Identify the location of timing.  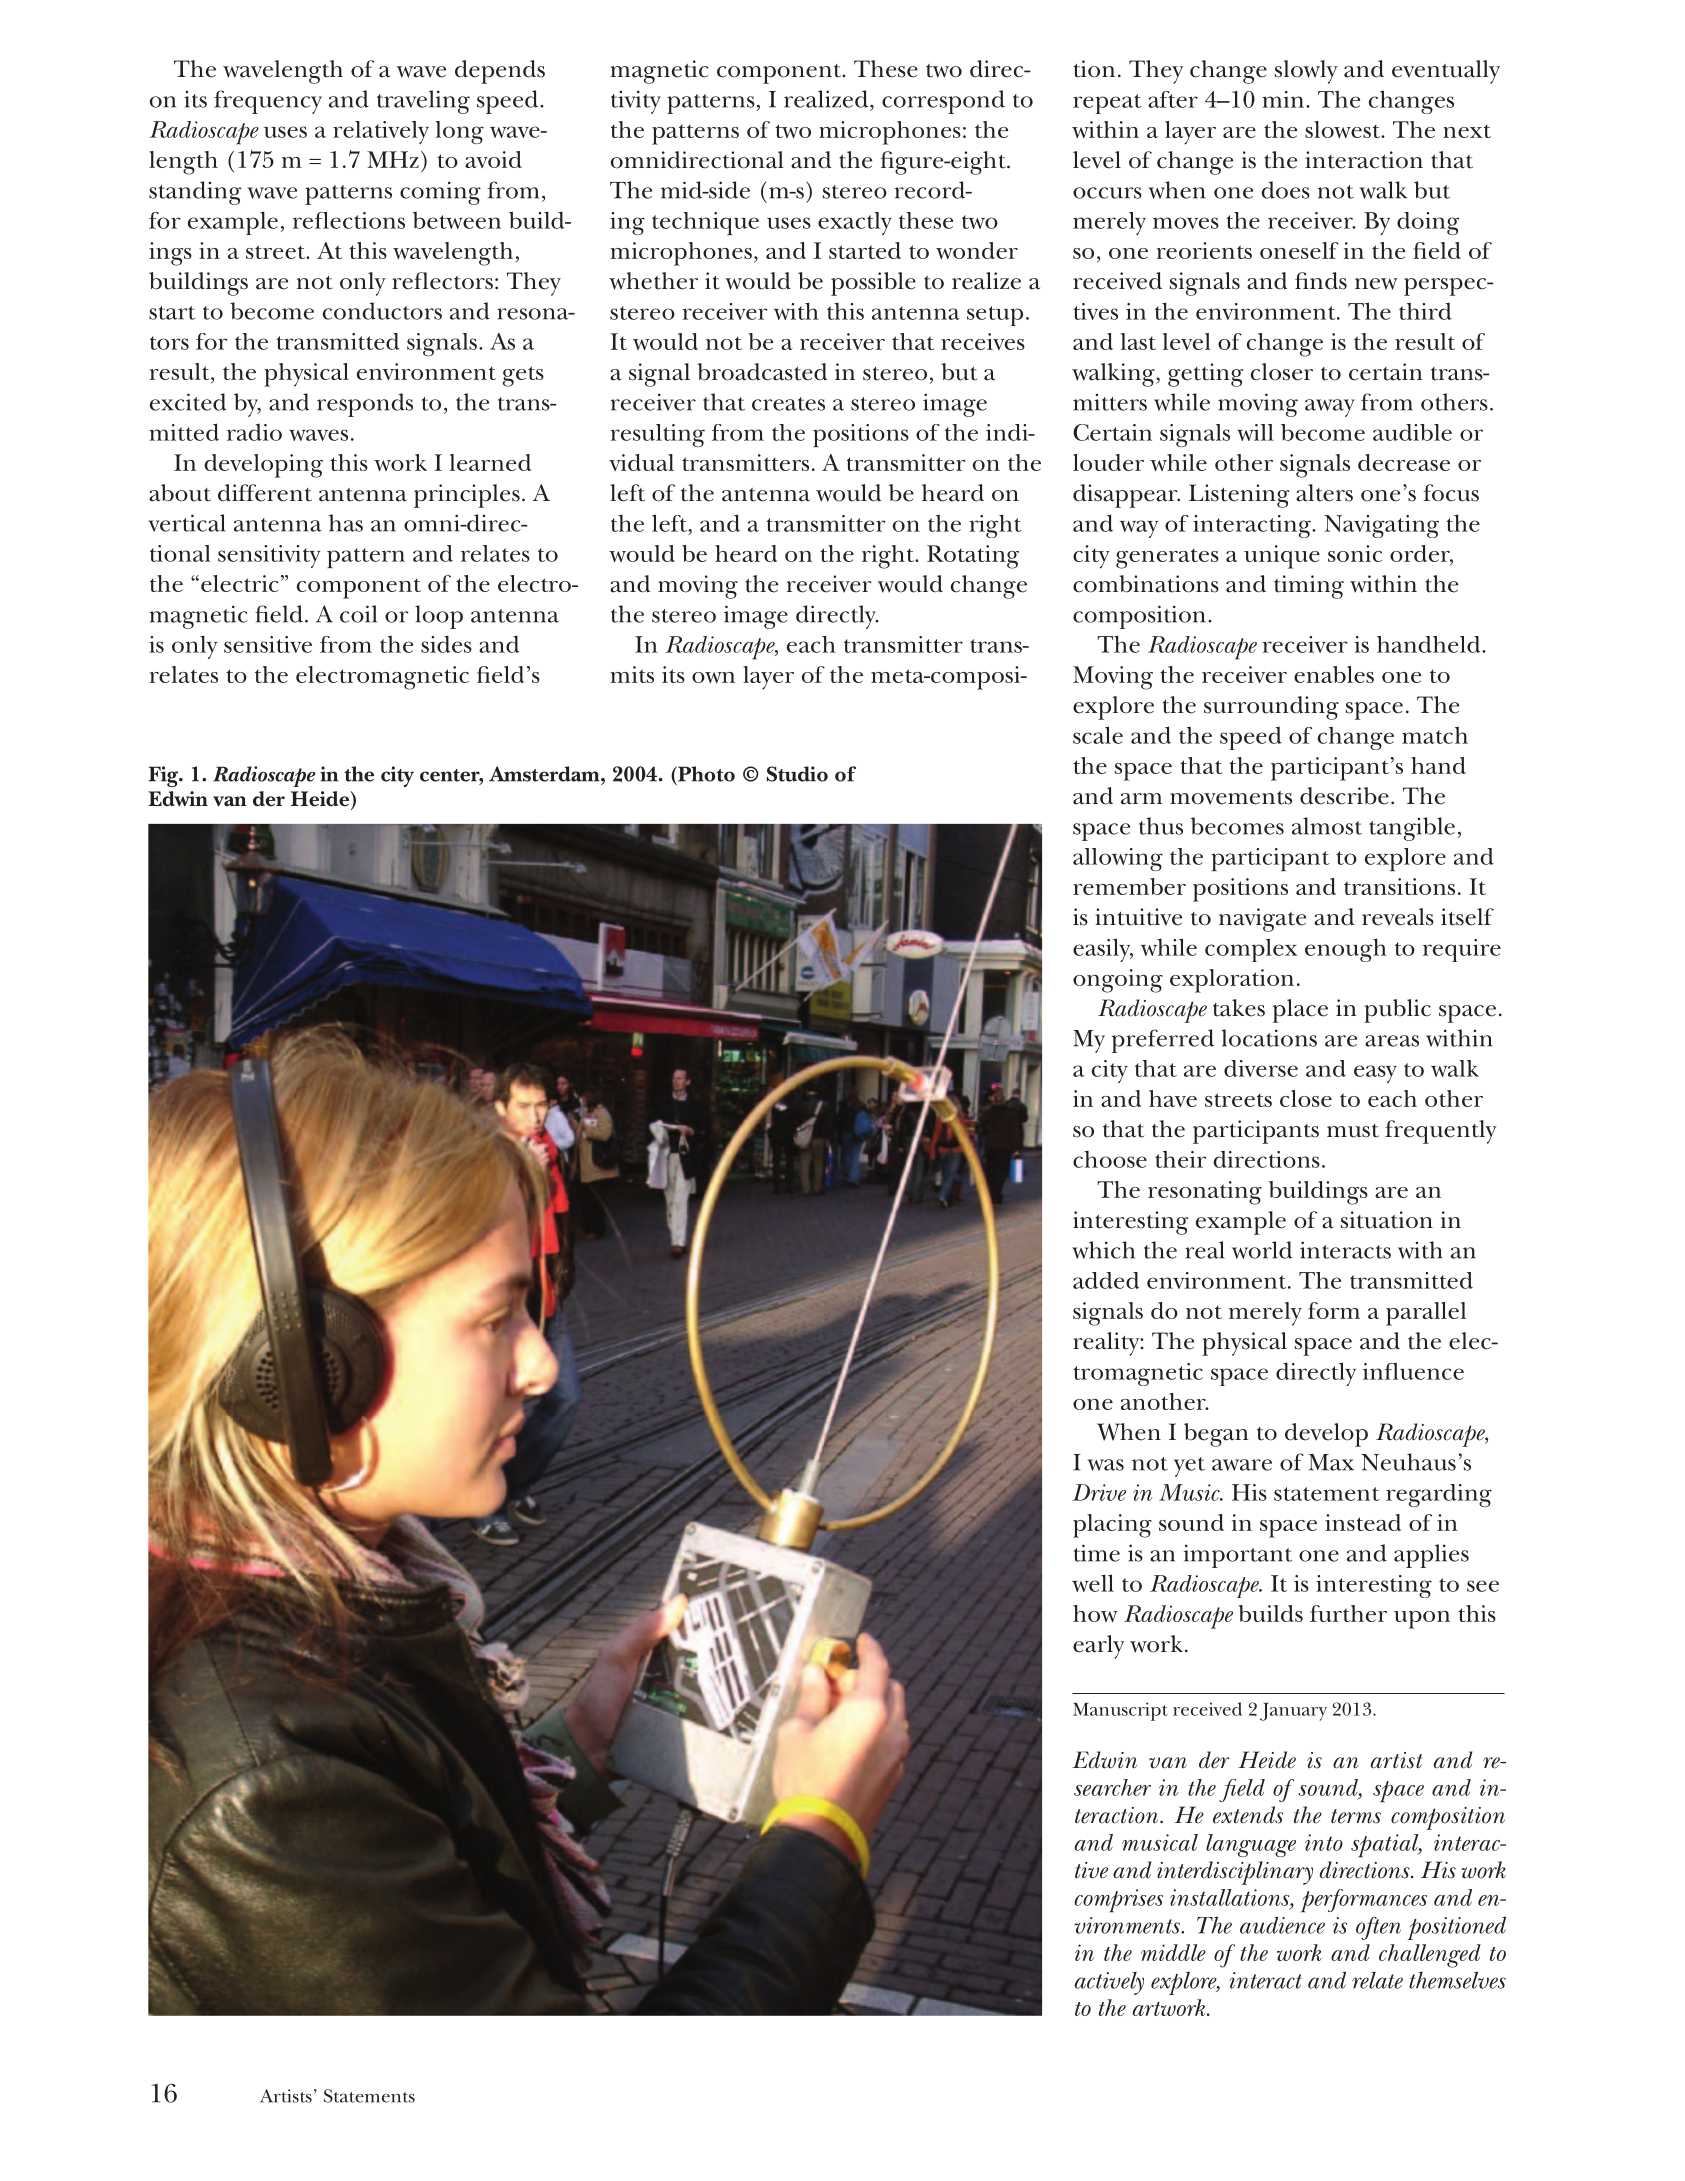
(1309, 587).
